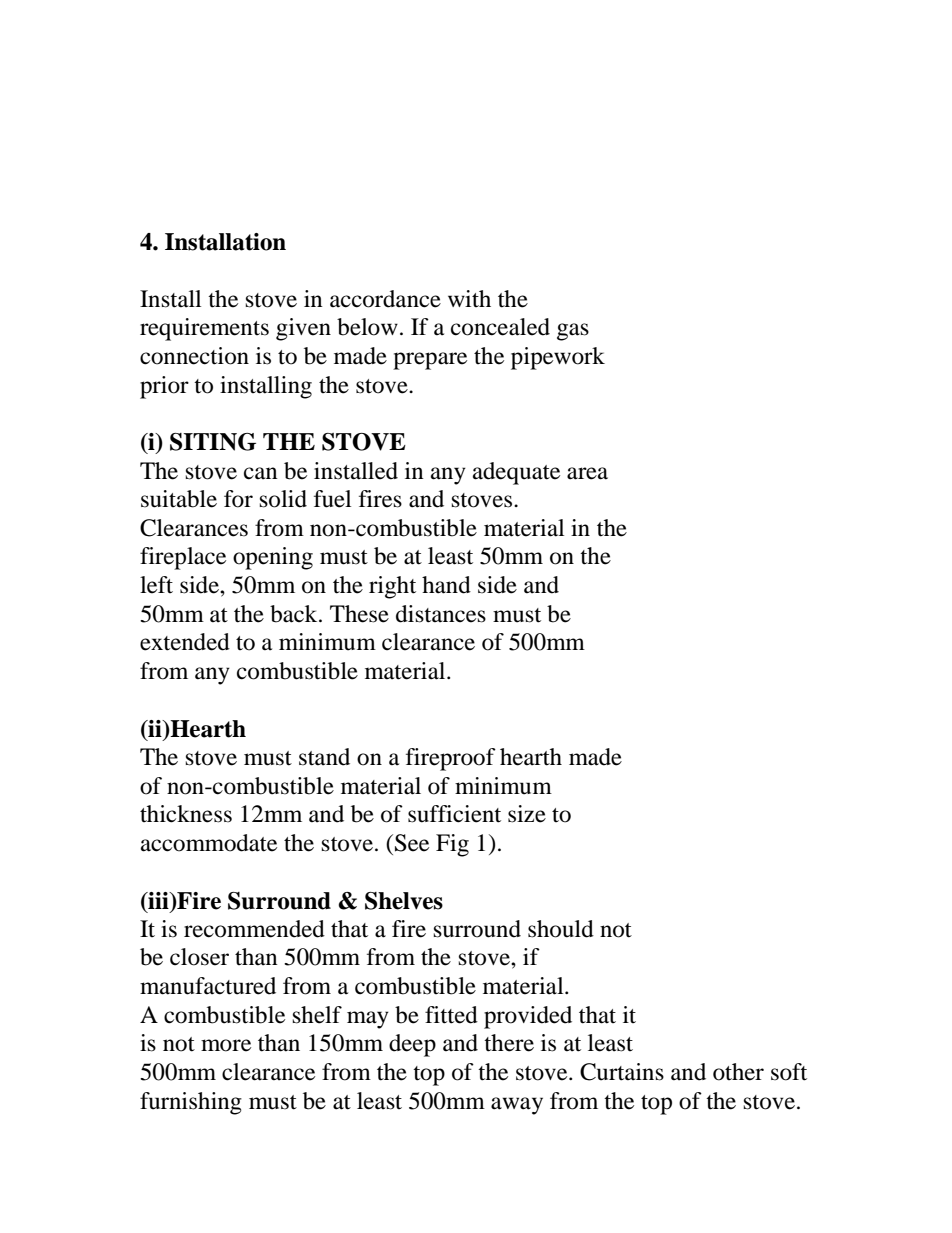  I want to click on gas, so click(573, 332).
